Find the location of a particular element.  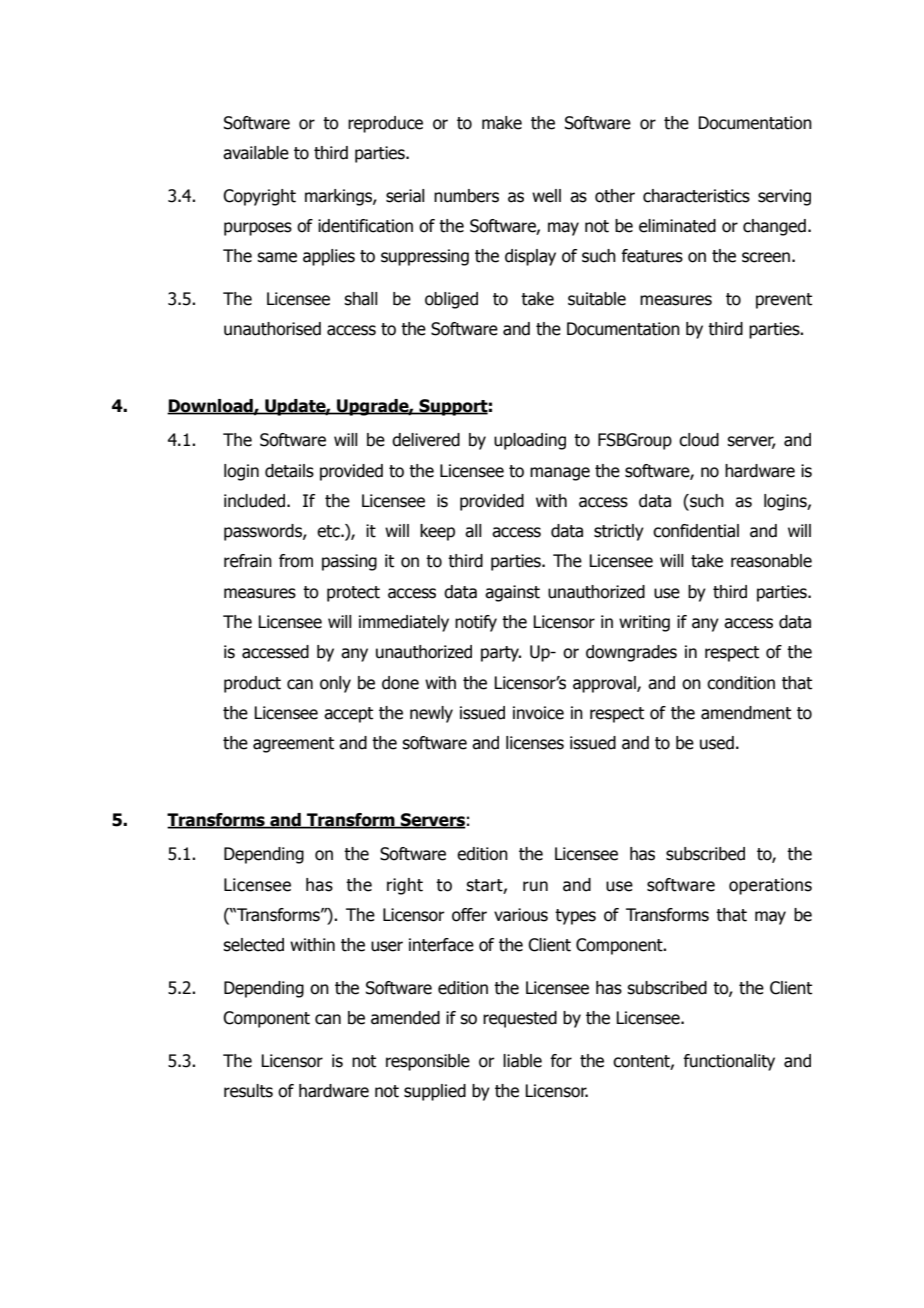

liable is located at coordinates (522, 1061).
